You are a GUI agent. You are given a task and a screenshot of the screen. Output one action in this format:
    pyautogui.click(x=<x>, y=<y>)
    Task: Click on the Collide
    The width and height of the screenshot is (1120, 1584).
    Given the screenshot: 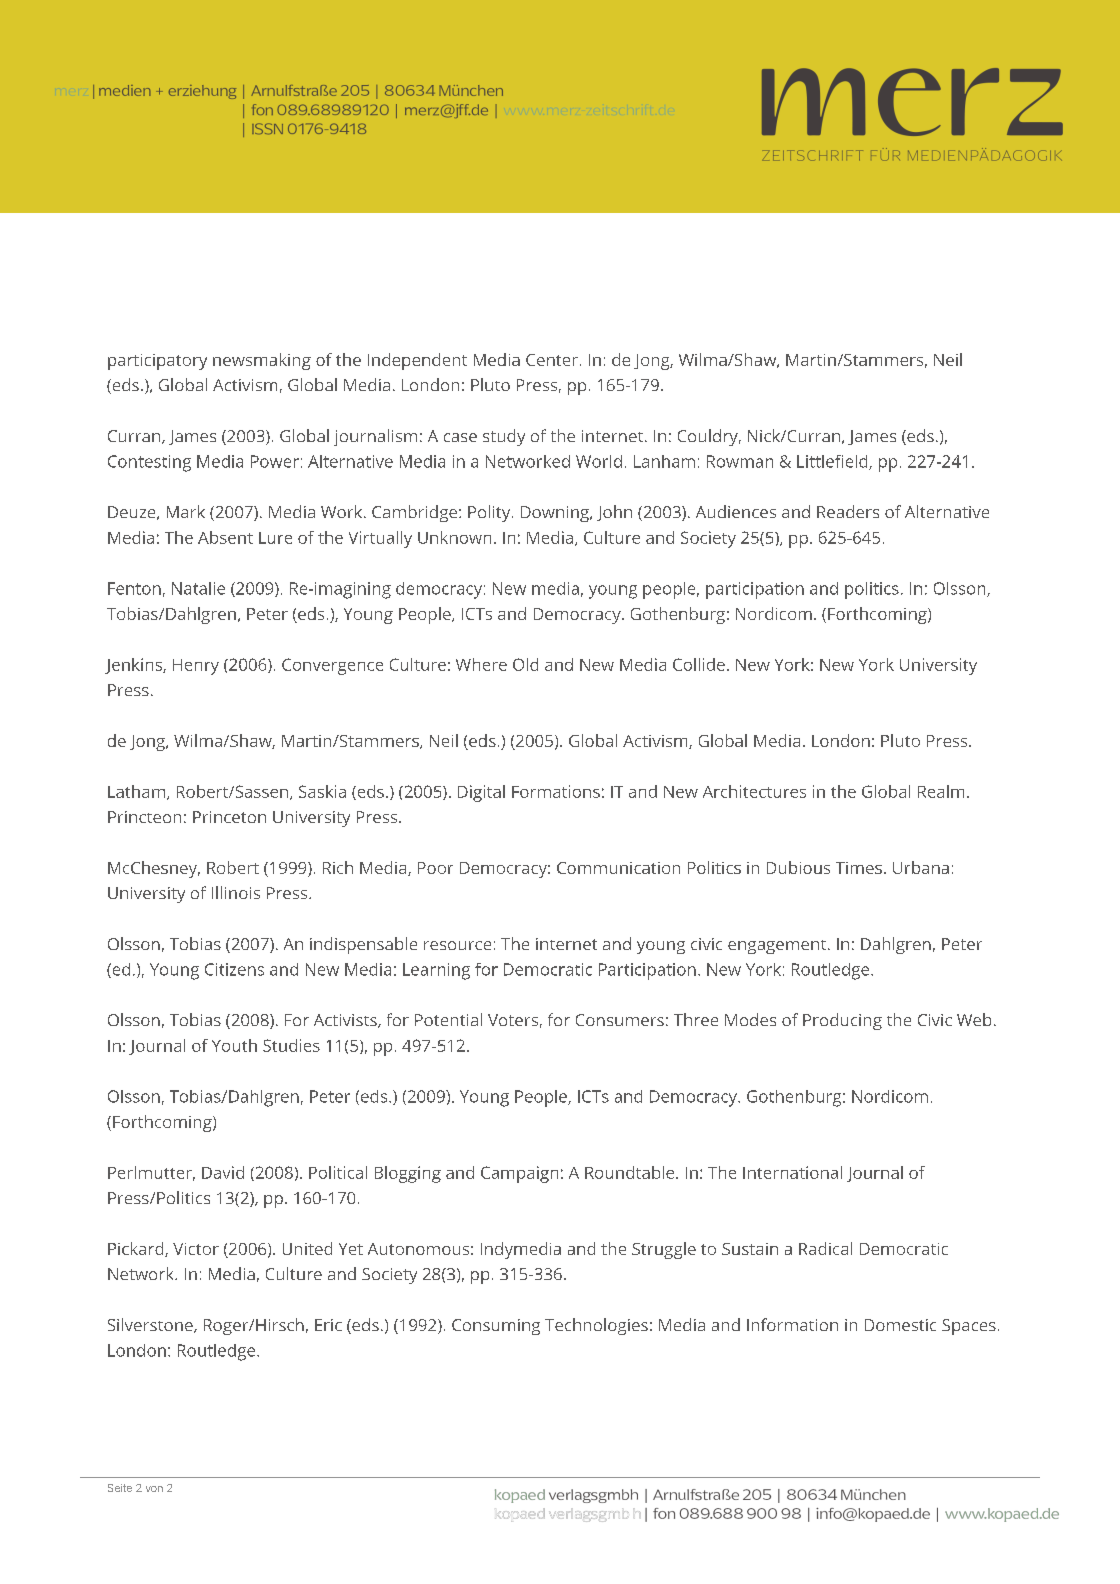 What is the action you would take?
    pyautogui.click(x=699, y=664)
